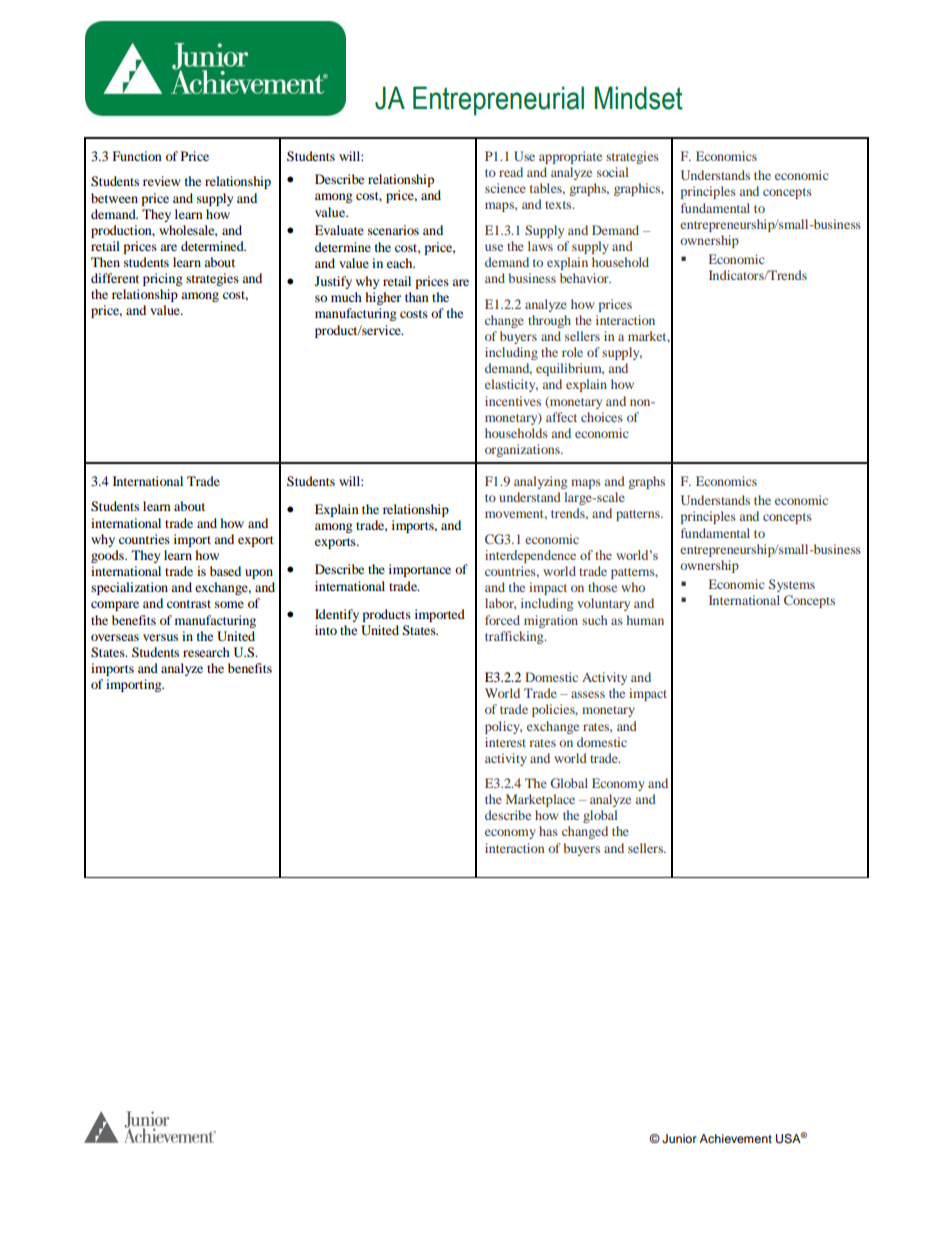  What do you see at coordinates (206, 652) in the screenshot?
I see `research` at bounding box center [206, 652].
